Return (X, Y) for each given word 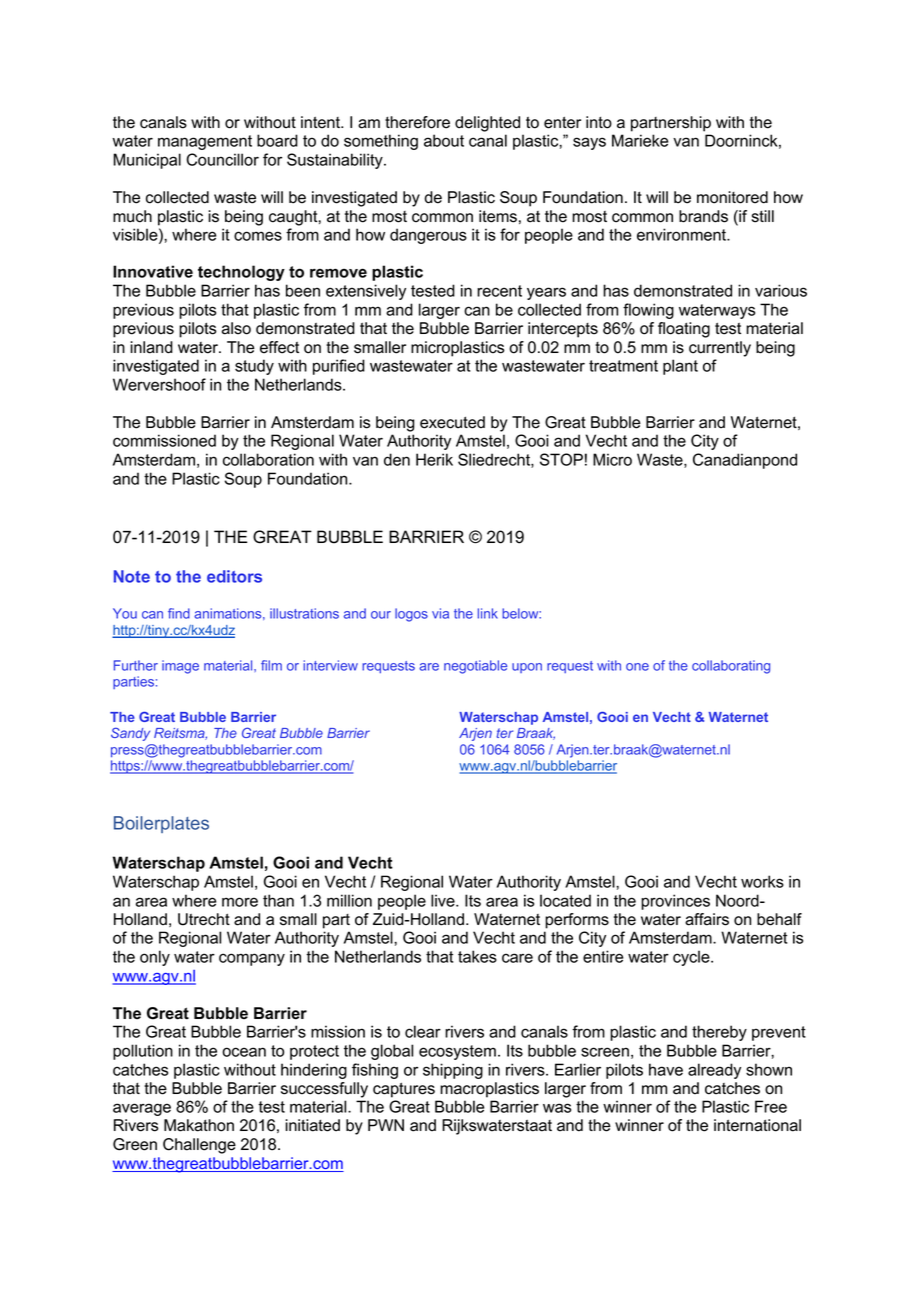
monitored (732, 197)
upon (527, 668)
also (236, 328)
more (240, 902)
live (444, 900)
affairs (707, 919)
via (440, 613)
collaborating (731, 667)
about (444, 140)
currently (720, 349)
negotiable (475, 667)
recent (499, 291)
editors (234, 576)
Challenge (199, 1146)
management (205, 142)
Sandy (130, 734)
